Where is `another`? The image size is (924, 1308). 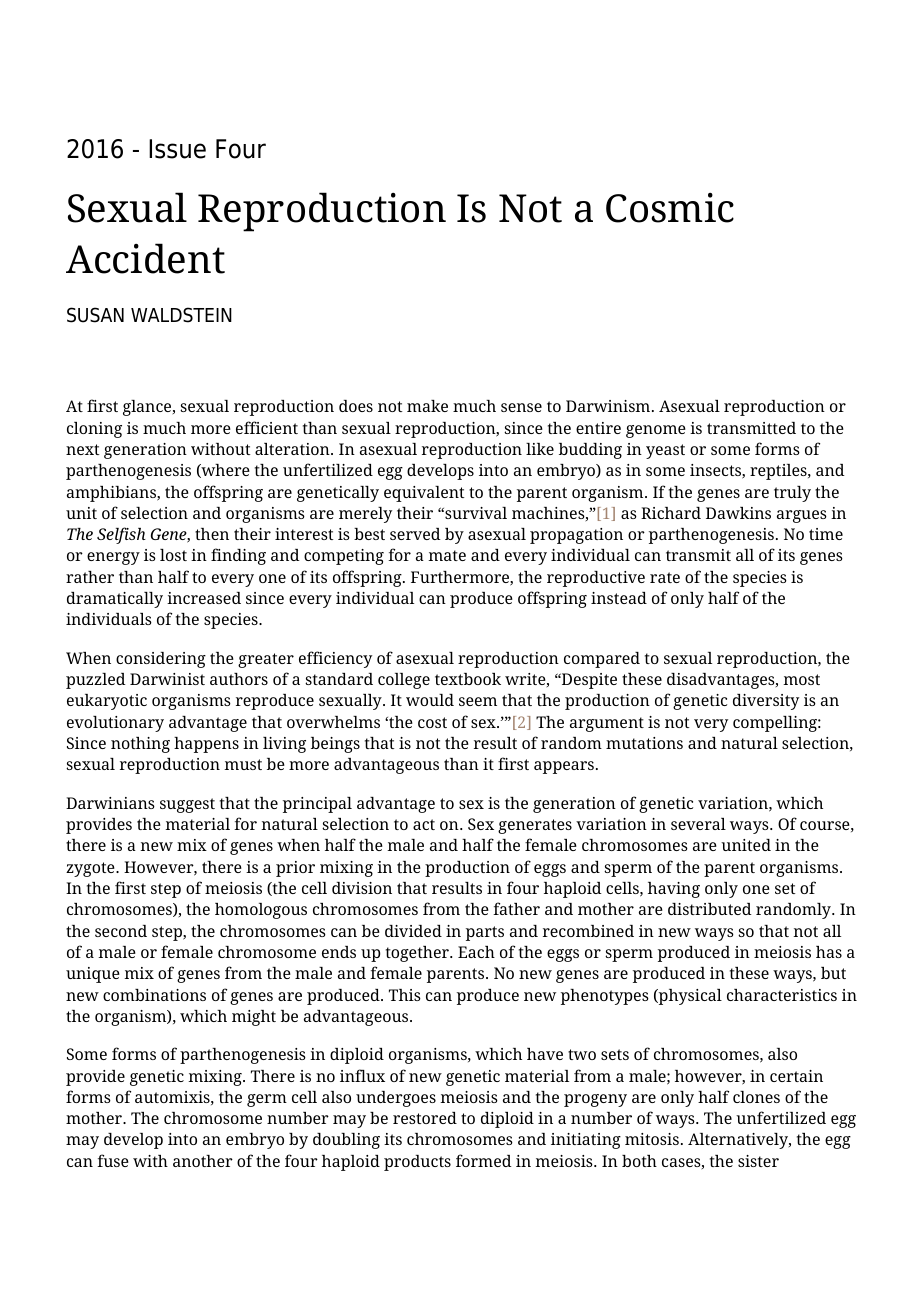
another is located at coordinates (203, 1161).
